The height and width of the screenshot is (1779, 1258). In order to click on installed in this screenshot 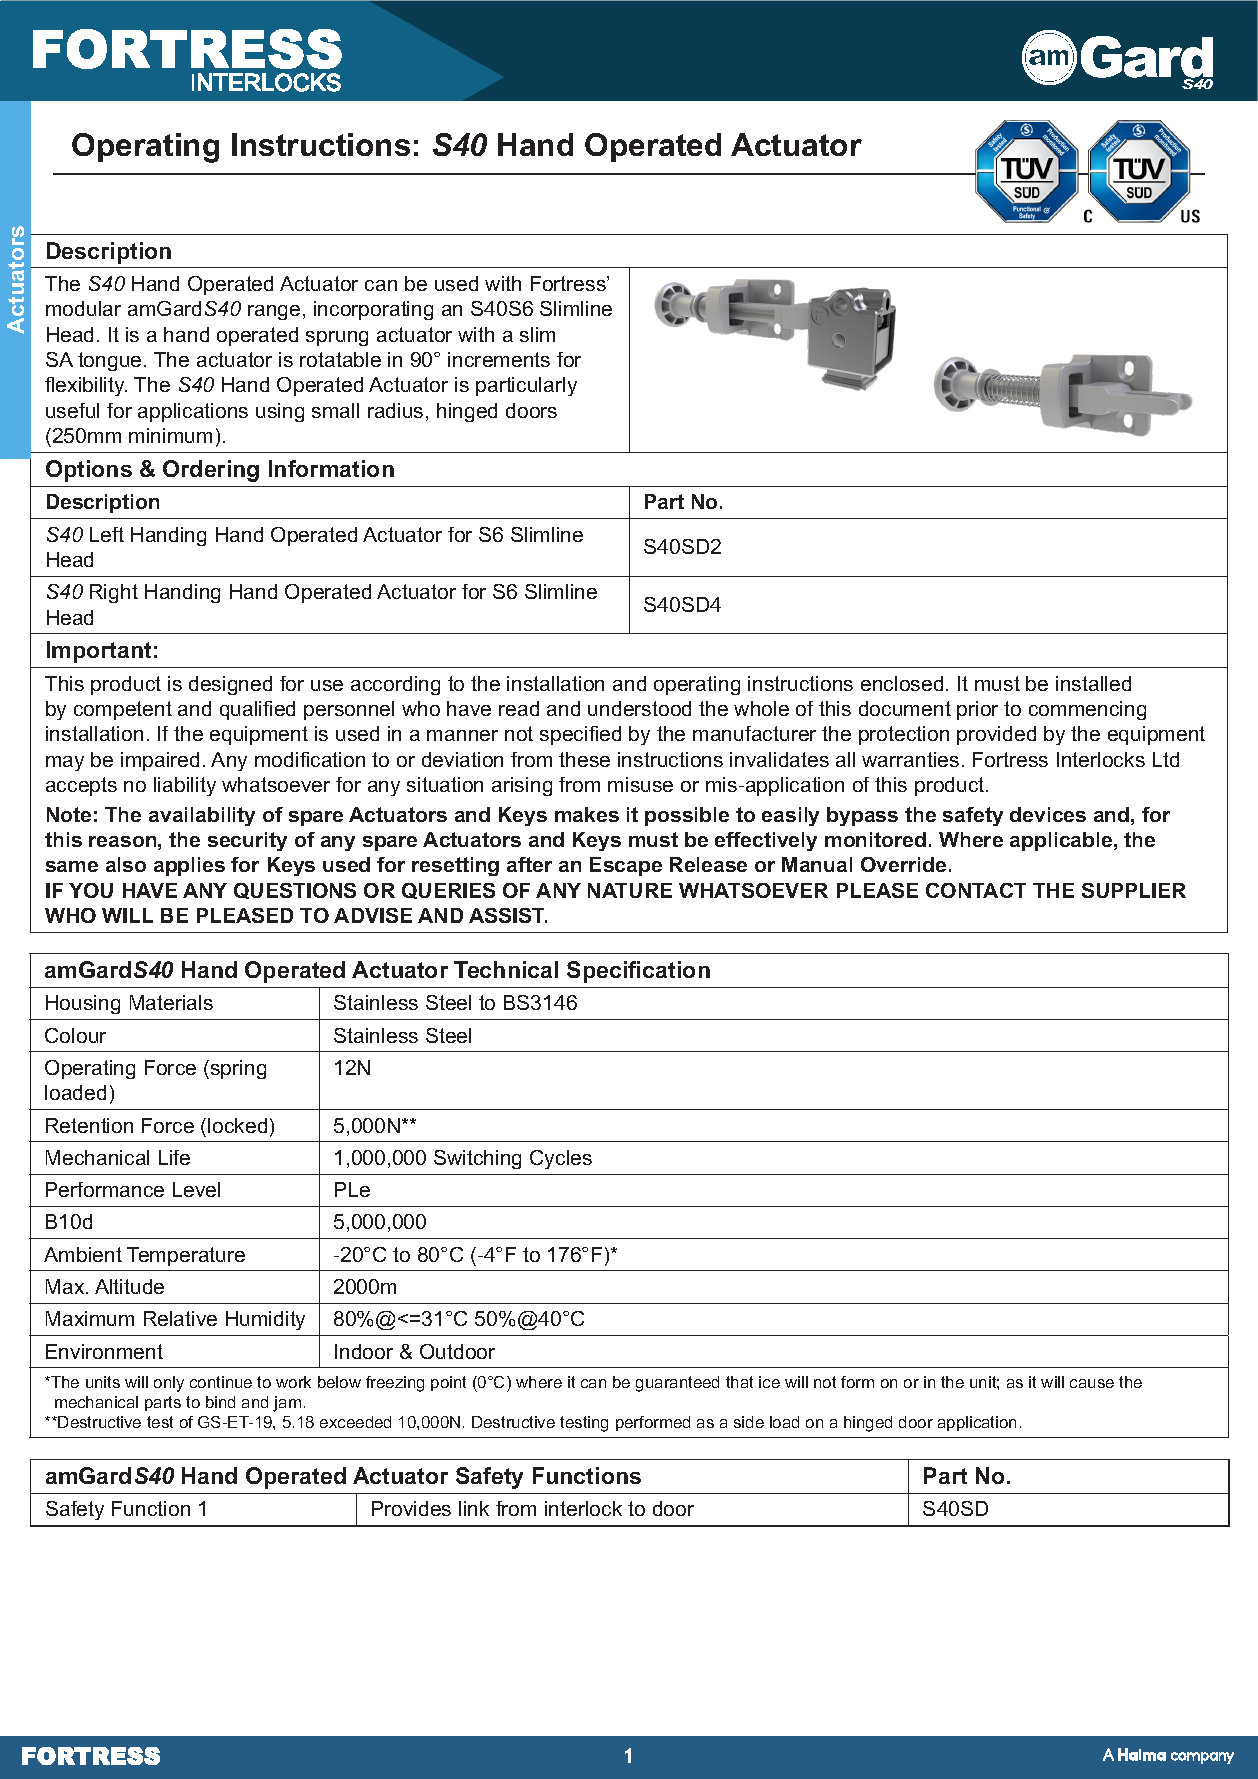, I will do `click(1093, 683)`.
